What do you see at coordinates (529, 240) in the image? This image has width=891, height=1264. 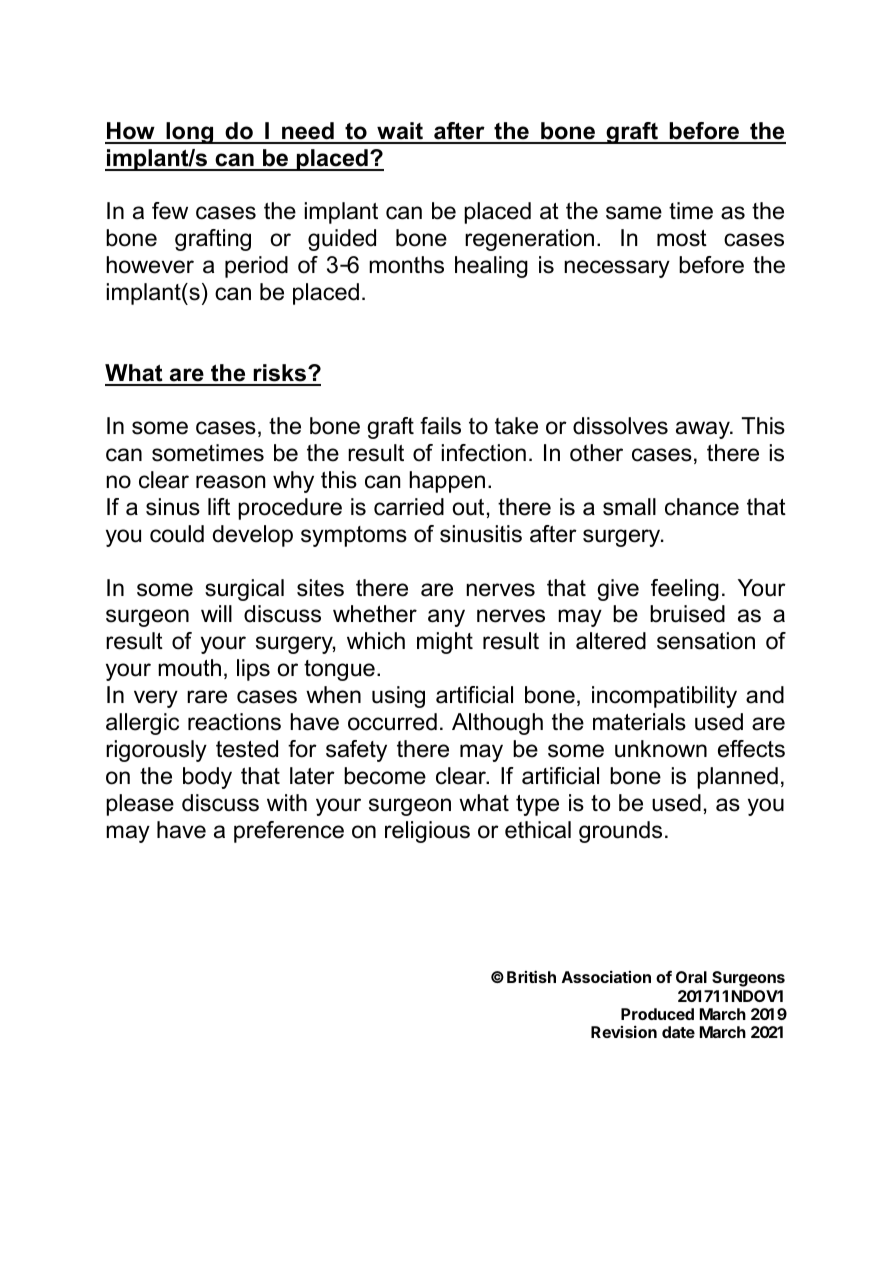 I see `regeneration` at bounding box center [529, 240].
